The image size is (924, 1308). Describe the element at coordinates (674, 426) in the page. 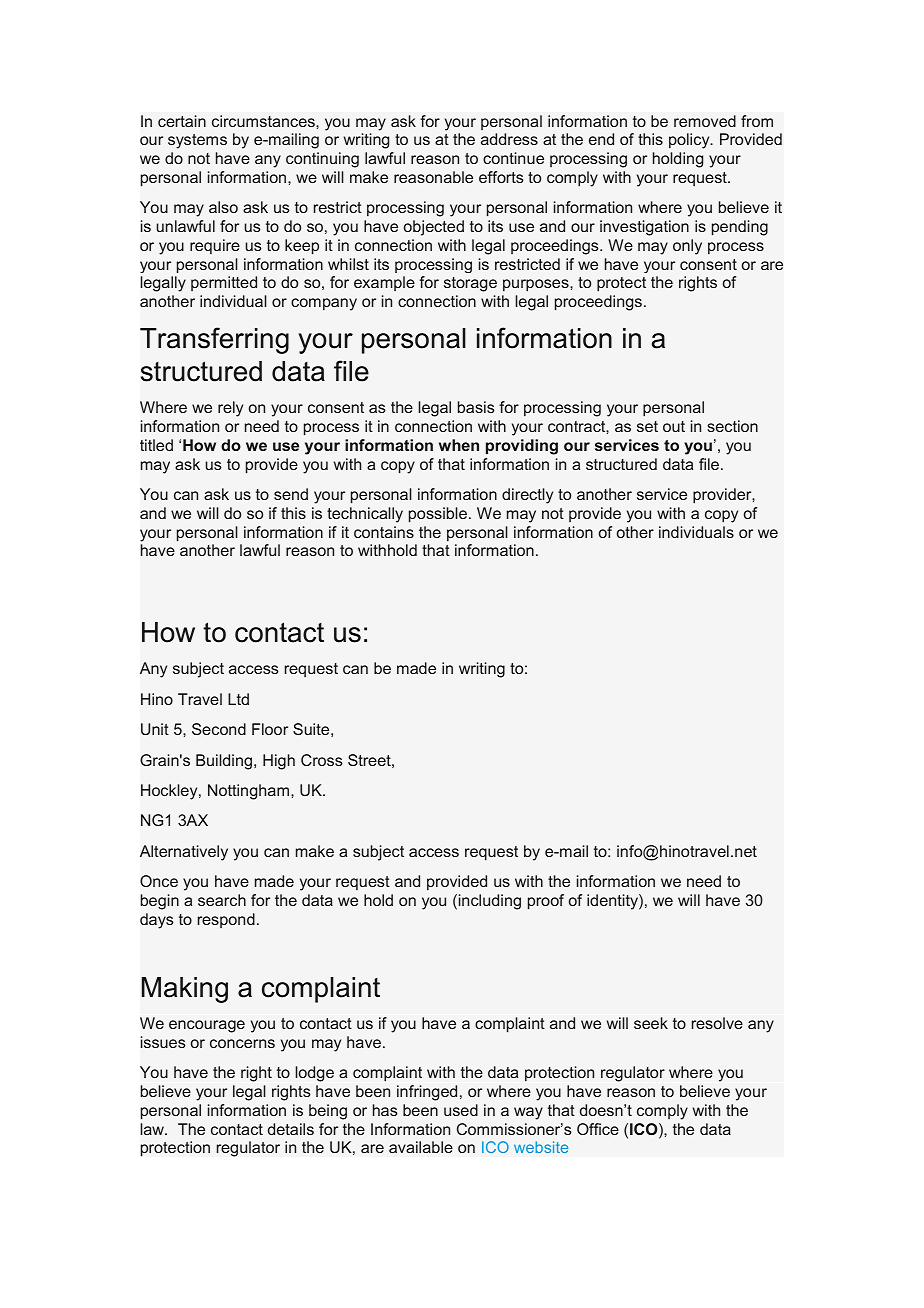

I see `out` at that location.
